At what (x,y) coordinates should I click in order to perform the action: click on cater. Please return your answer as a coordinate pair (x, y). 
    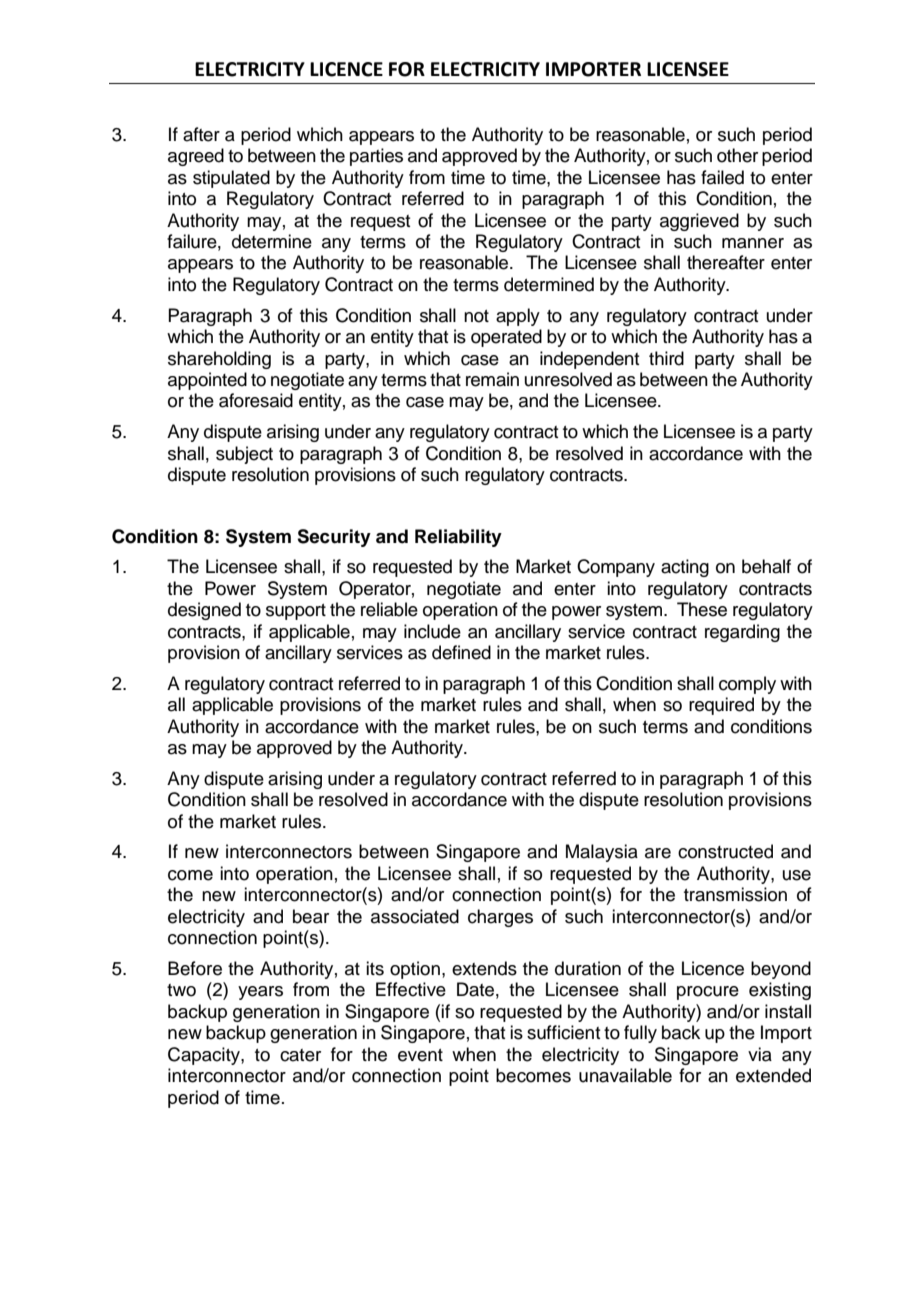
    Looking at the image, I should click on (300, 1055).
